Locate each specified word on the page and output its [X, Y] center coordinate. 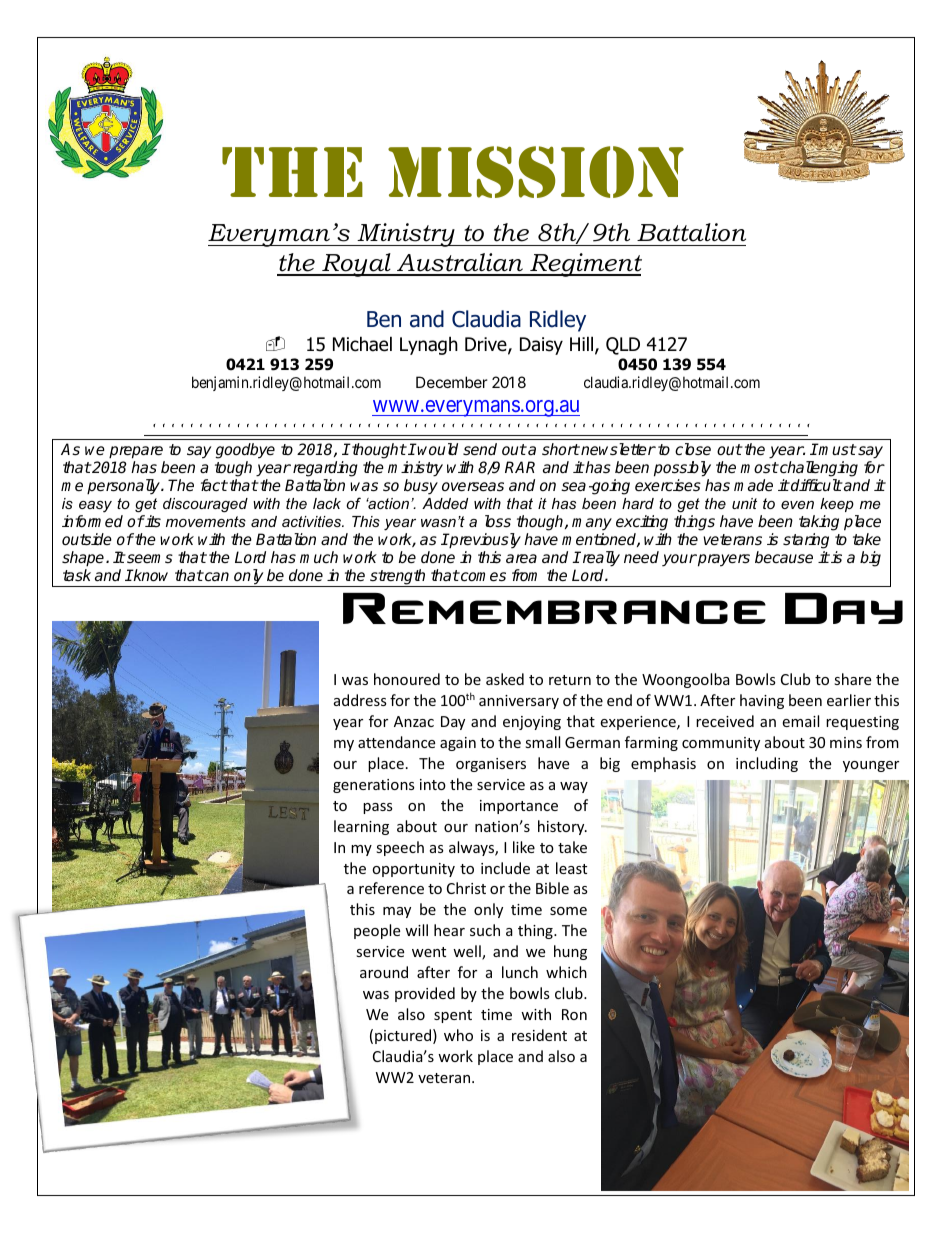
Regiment [585, 265]
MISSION [536, 172]
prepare [136, 452]
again [458, 744]
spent [453, 1016]
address [360, 700]
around [384, 972]
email [800, 721]
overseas [473, 487]
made [753, 485]
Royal [356, 265]
